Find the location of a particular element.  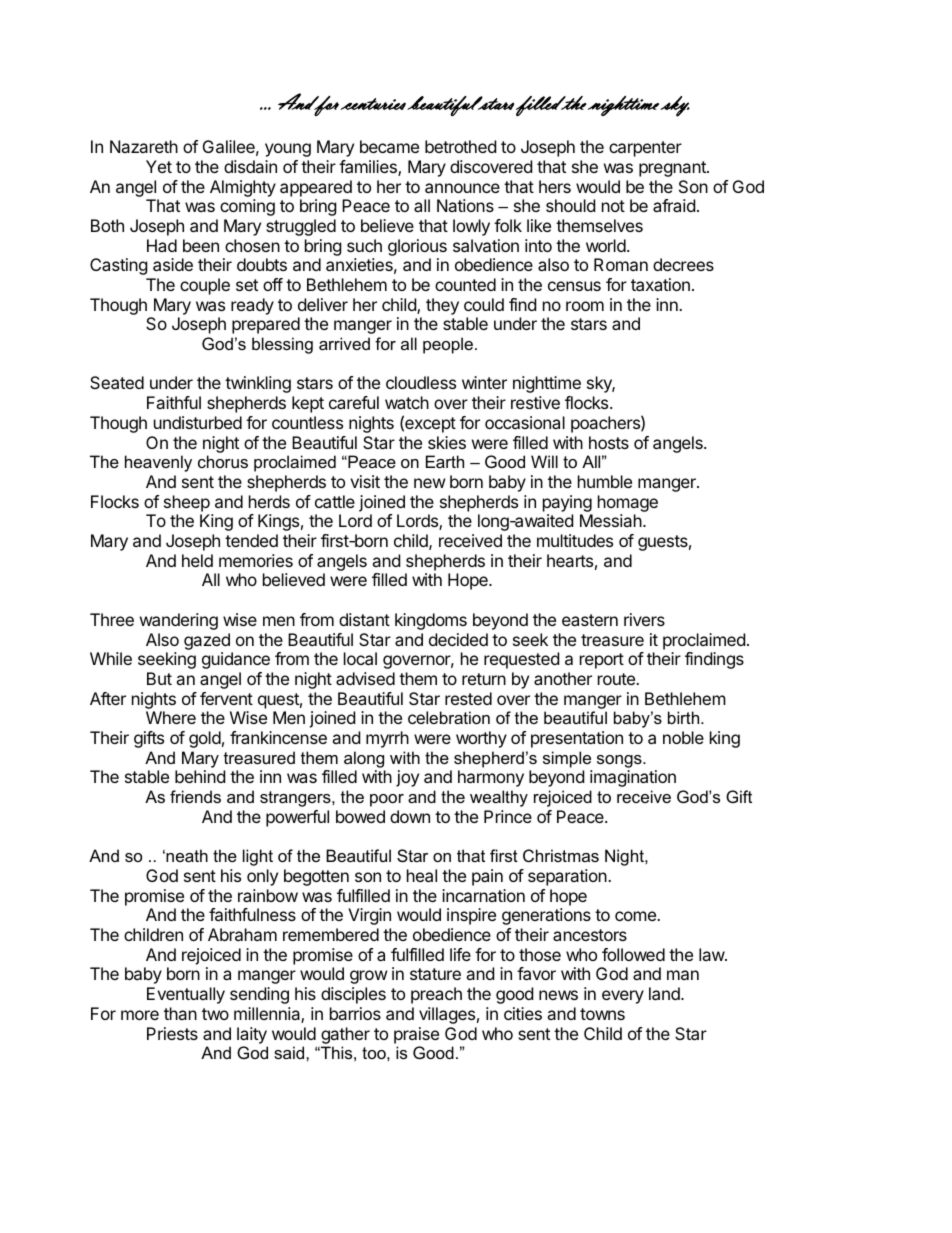

Nazareth is located at coordinates (144, 146).
